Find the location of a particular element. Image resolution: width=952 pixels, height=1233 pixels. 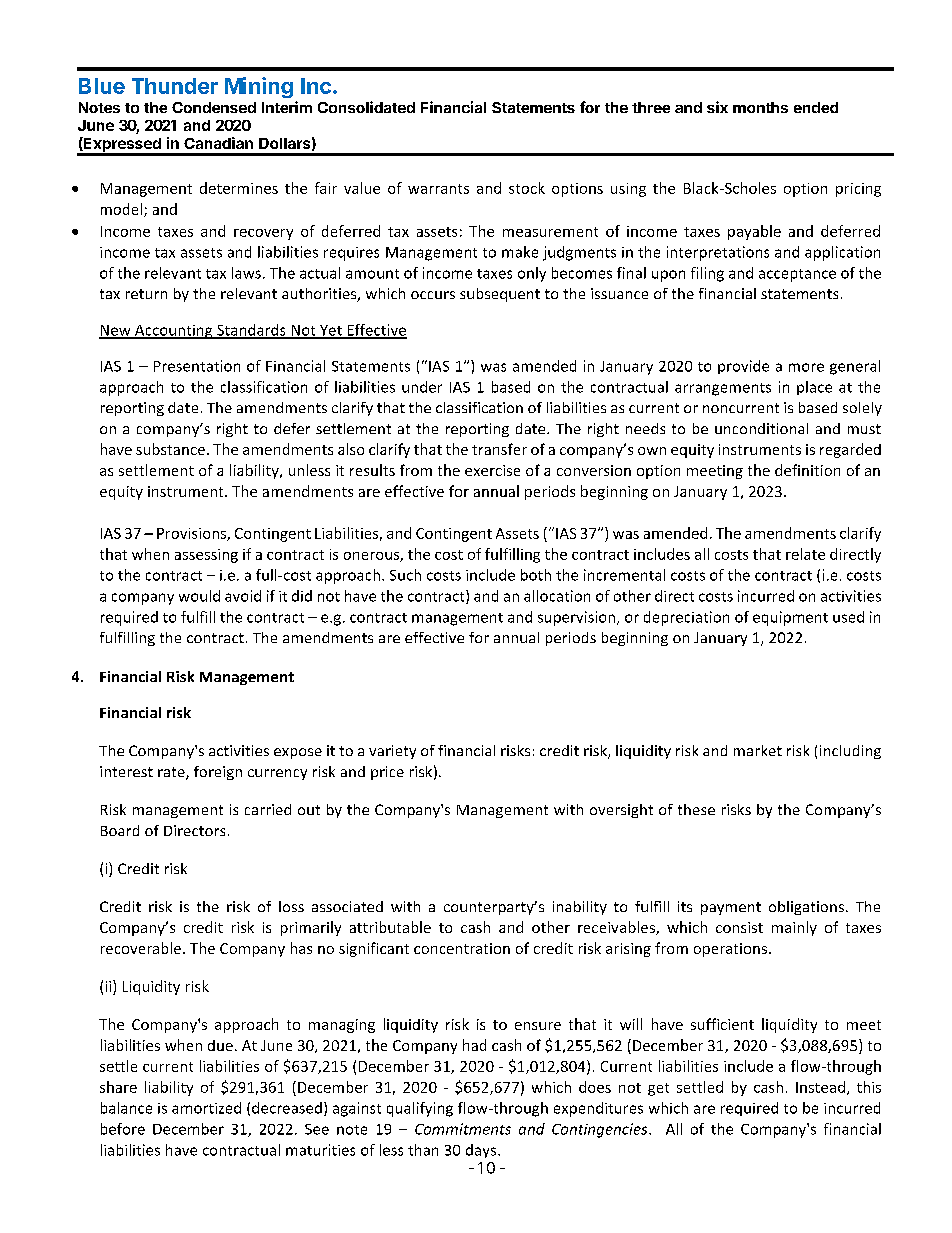

Commitments is located at coordinates (463, 1129).
